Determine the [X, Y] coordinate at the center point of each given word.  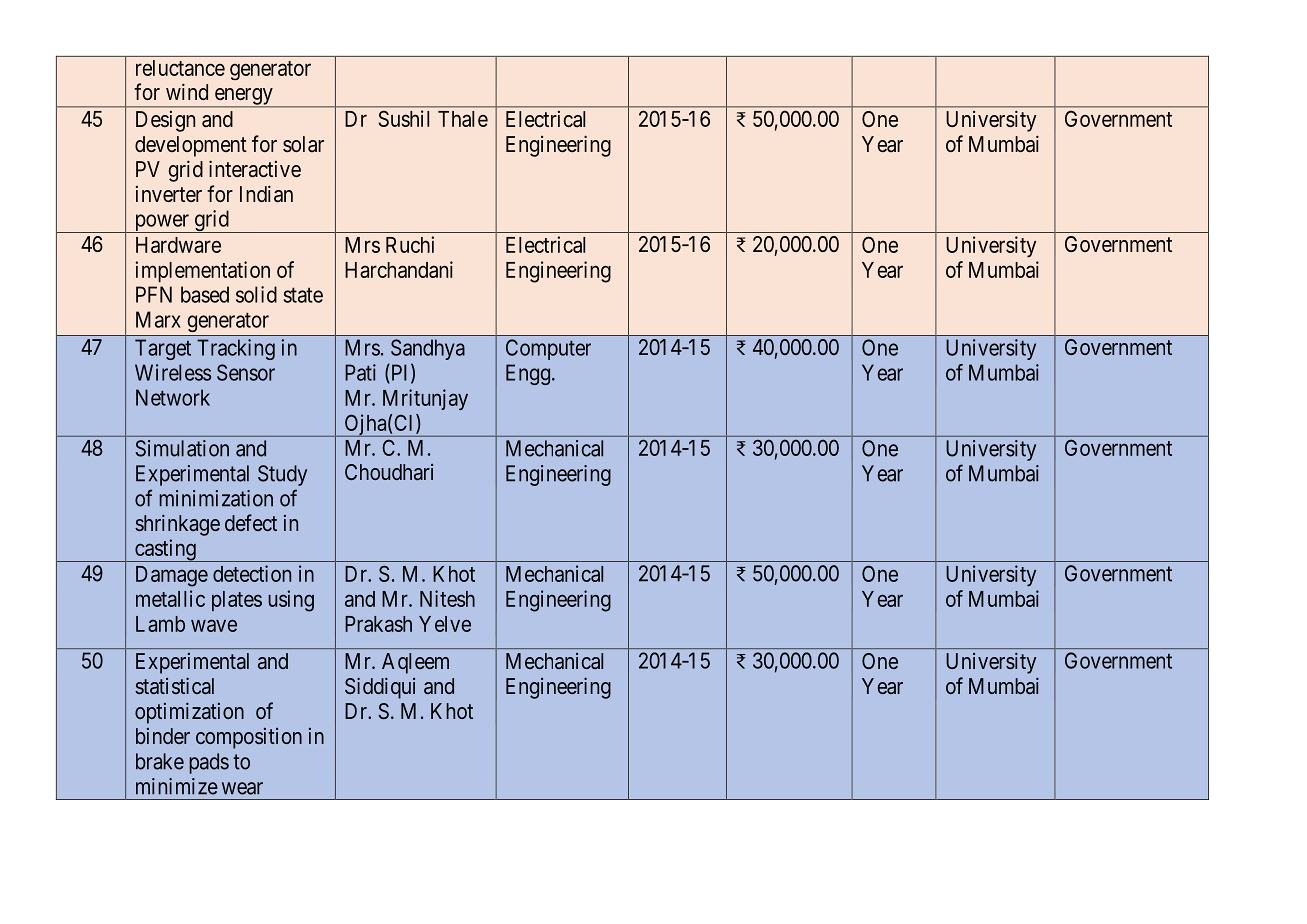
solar [303, 144]
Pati [360, 372]
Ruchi [410, 244]
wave [214, 625]
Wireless [173, 372]
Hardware [178, 245]
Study [282, 475]
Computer [548, 349]
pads [209, 763]
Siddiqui [380, 688]
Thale [463, 119]
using [291, 601]
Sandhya [428, 349]
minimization [216, 498]
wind [187, 91]
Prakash [378, 624]
